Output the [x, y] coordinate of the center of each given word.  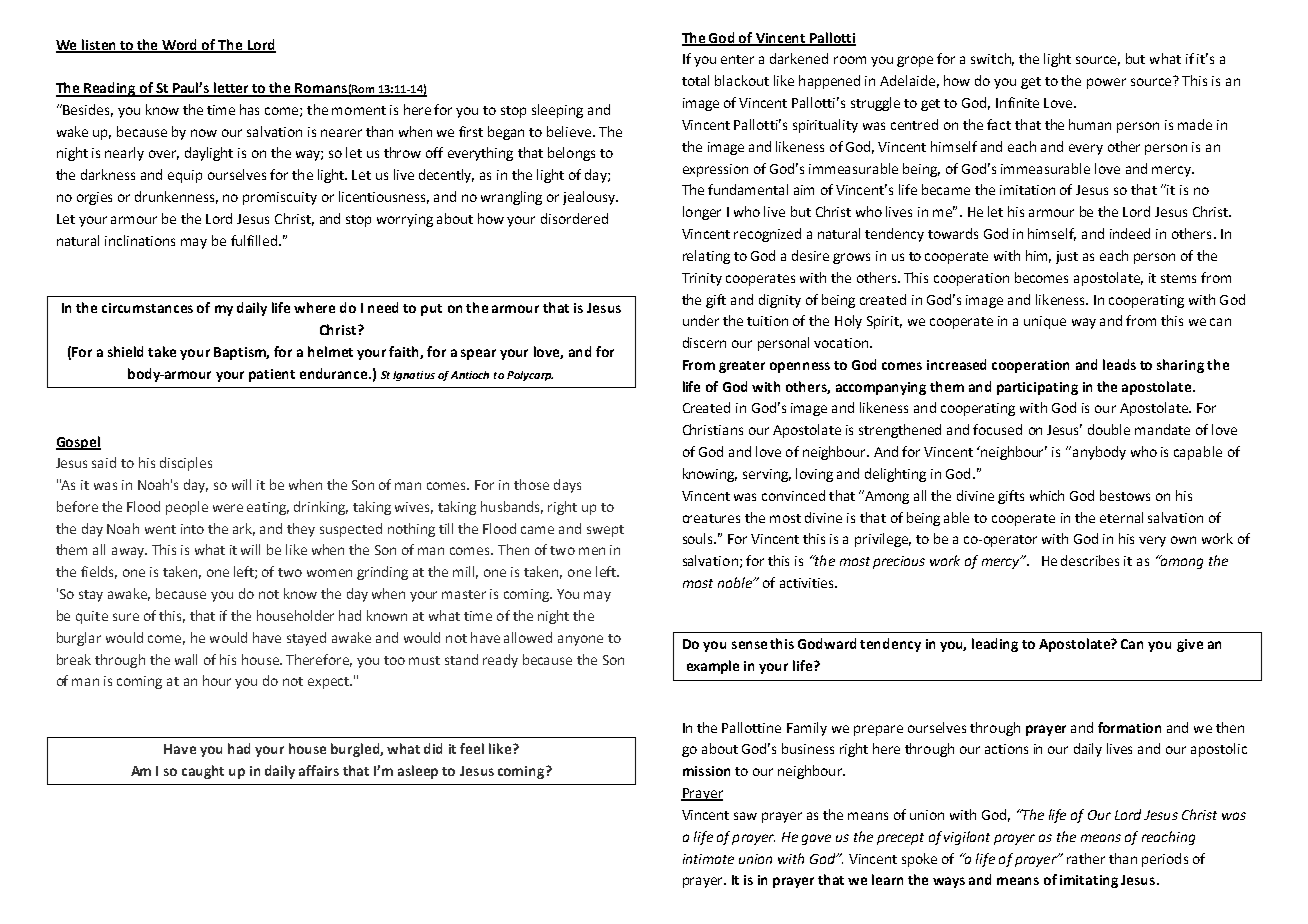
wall [186, 659]
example [713, 667]
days [567, 486]
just [1067, 257]
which [1047, 495]
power [1106, 83]
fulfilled [255, 240]
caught [203, 772]
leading [995, 645]
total [695, 80]
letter [232, 89]
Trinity [702, 279]
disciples [186, 464]
